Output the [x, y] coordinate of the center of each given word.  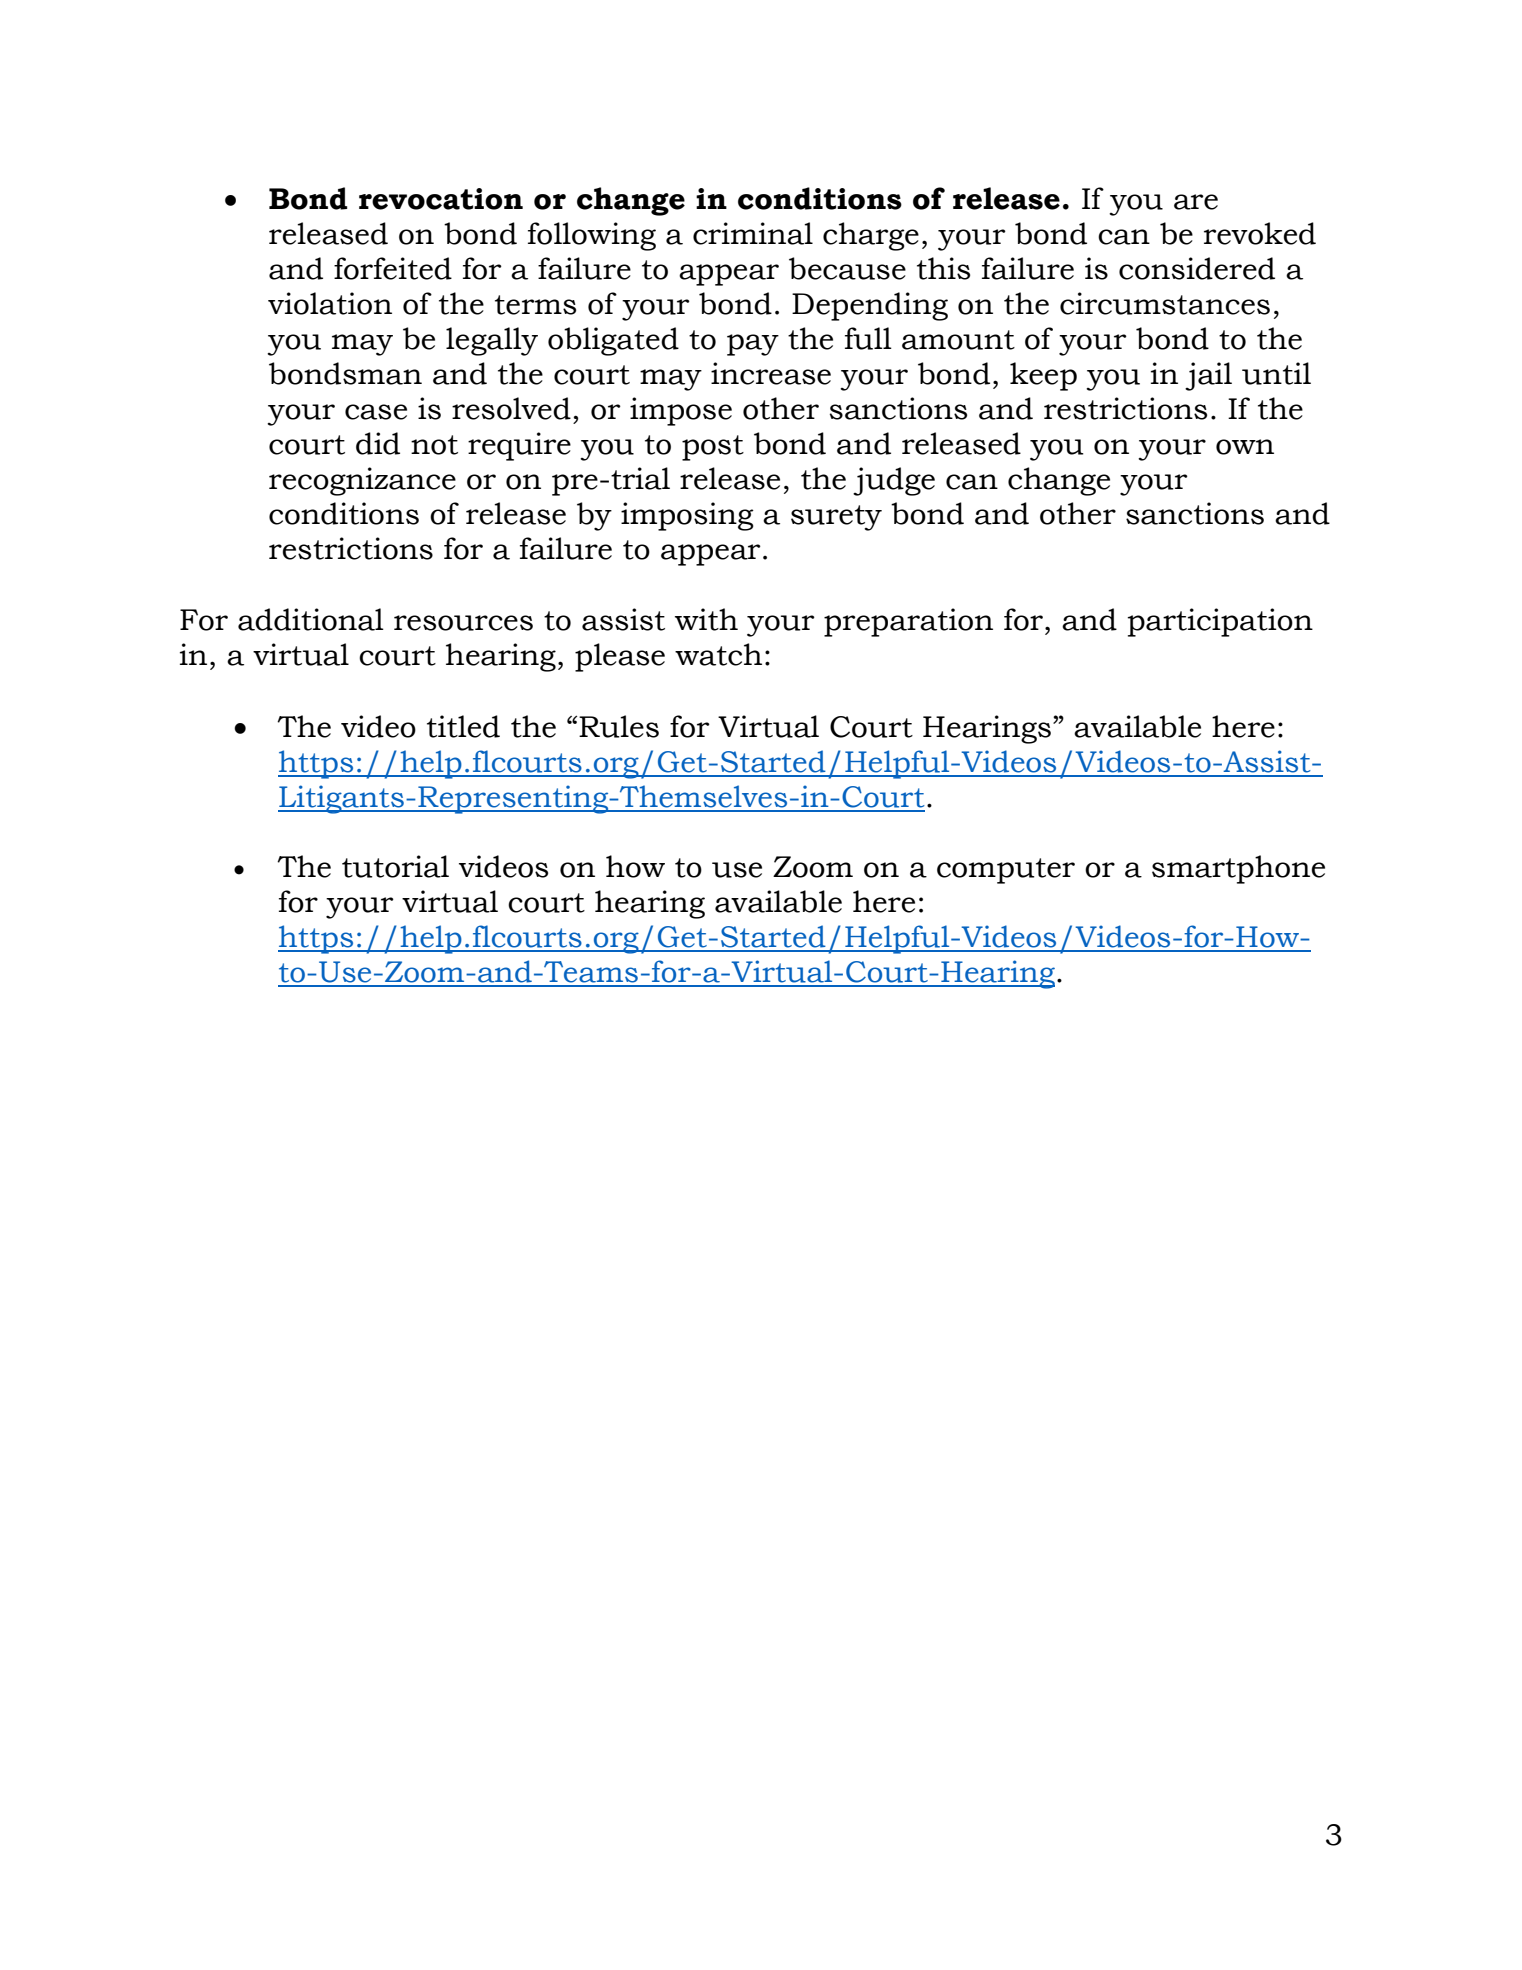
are [1196, 202]
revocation [441, 199]
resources [463, 623]
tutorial [395, 866]
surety [836, 518]
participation [1220, 622]
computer [1006, 871]
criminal [753, 233]
